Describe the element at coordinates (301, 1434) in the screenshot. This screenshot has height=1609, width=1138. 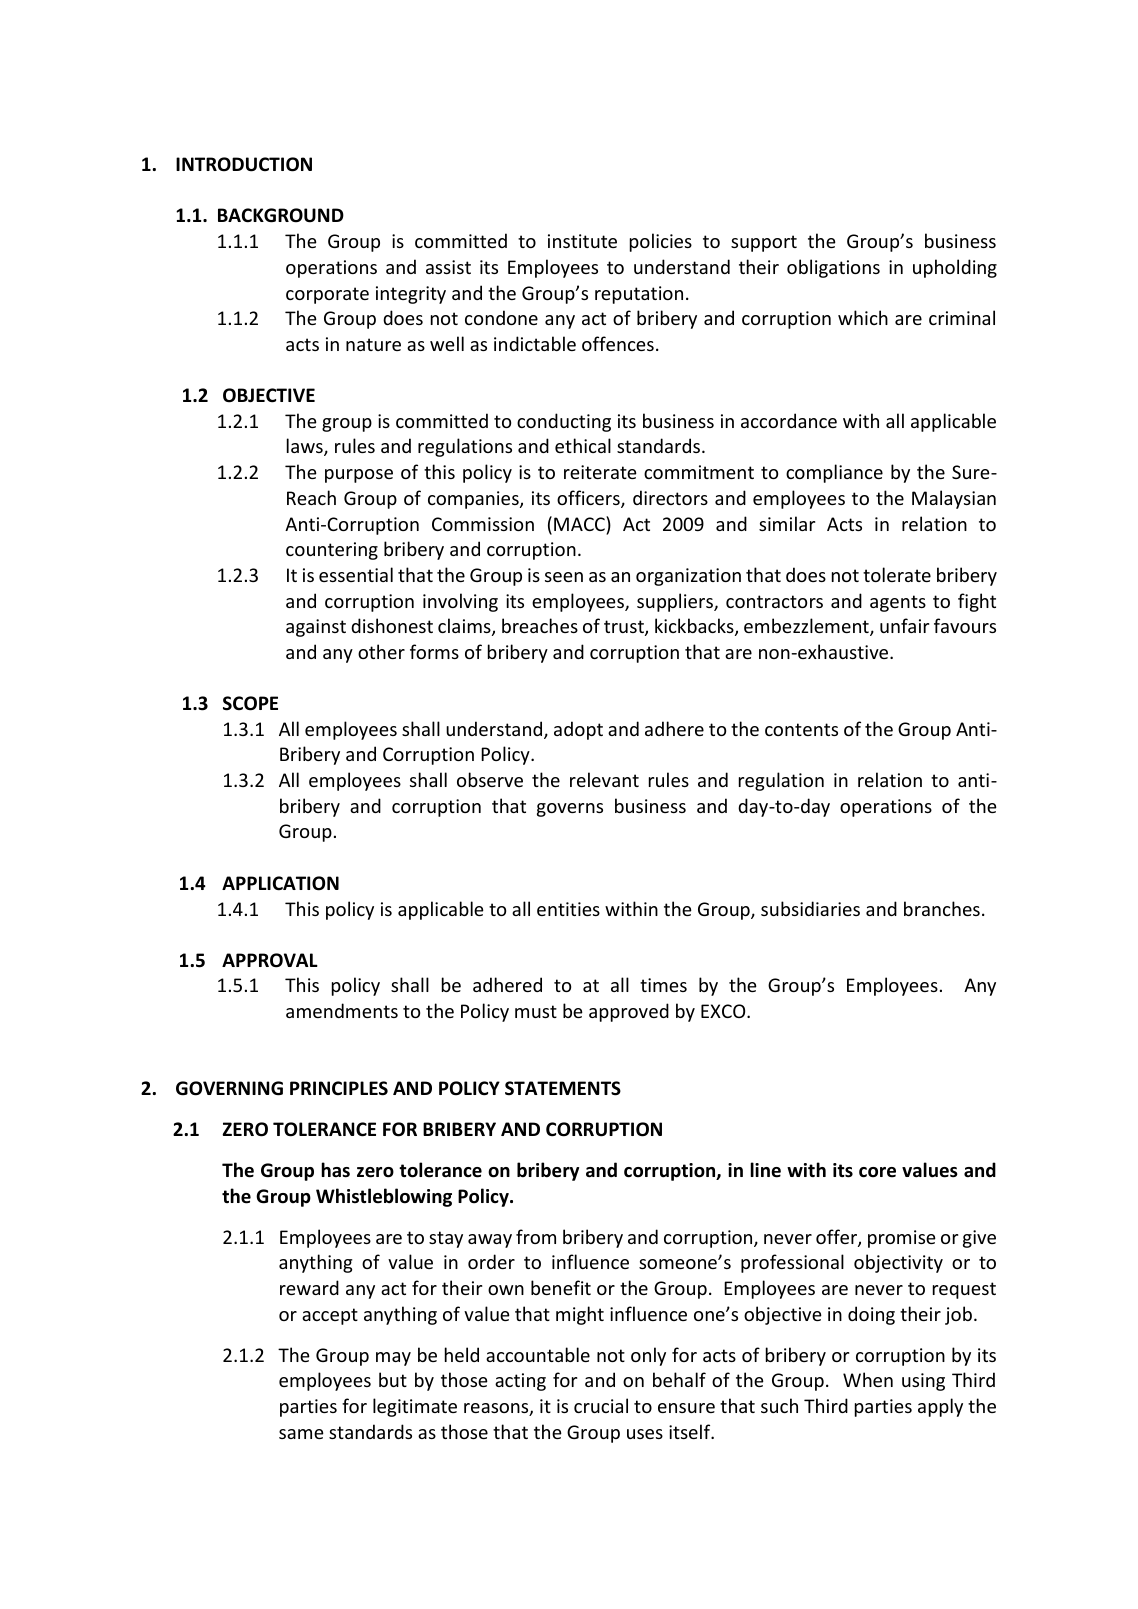
I see `same` at that location.
